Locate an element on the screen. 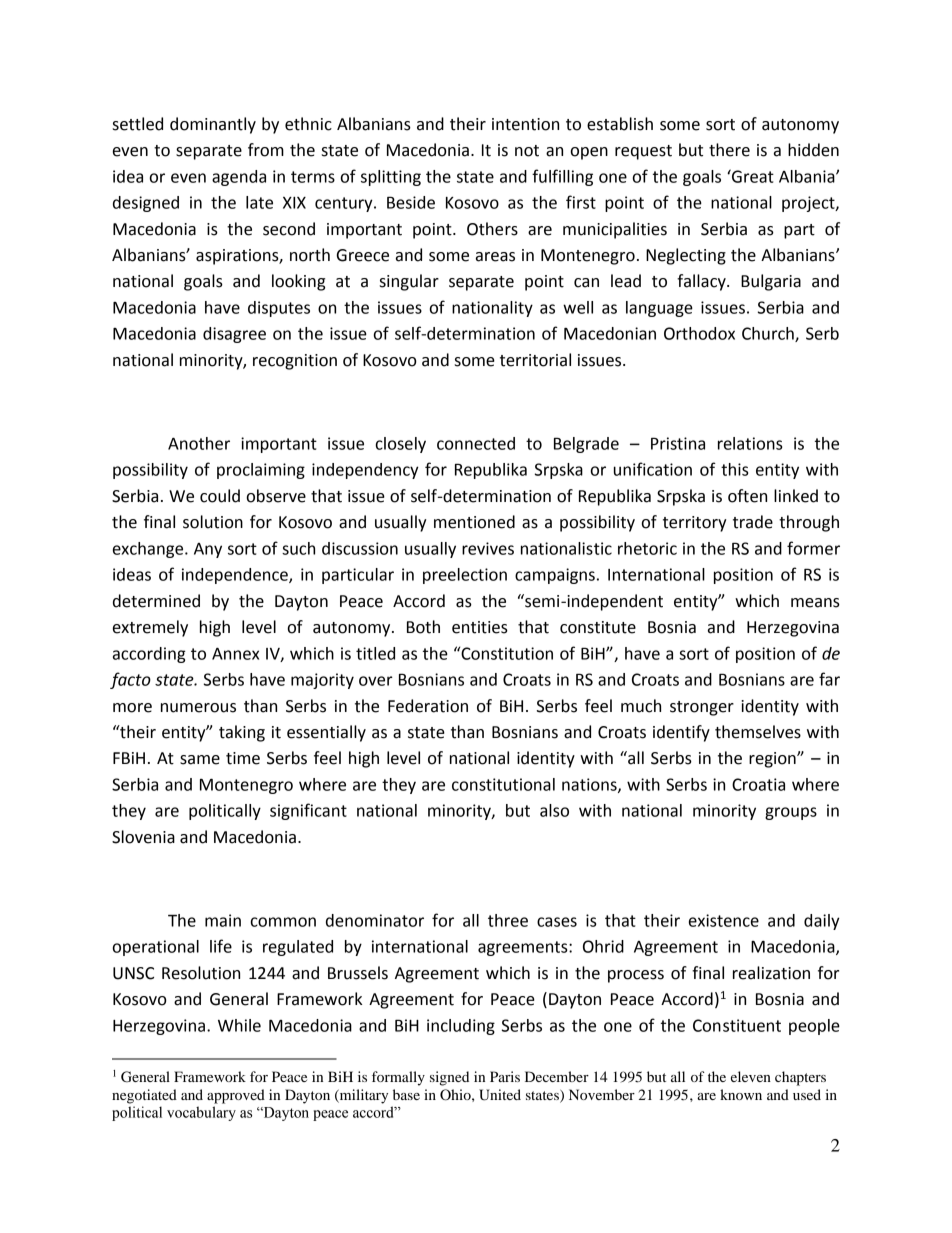 The height and width of the screenshot is (1233, 952). approved is located at coordinates (236, 1096).
